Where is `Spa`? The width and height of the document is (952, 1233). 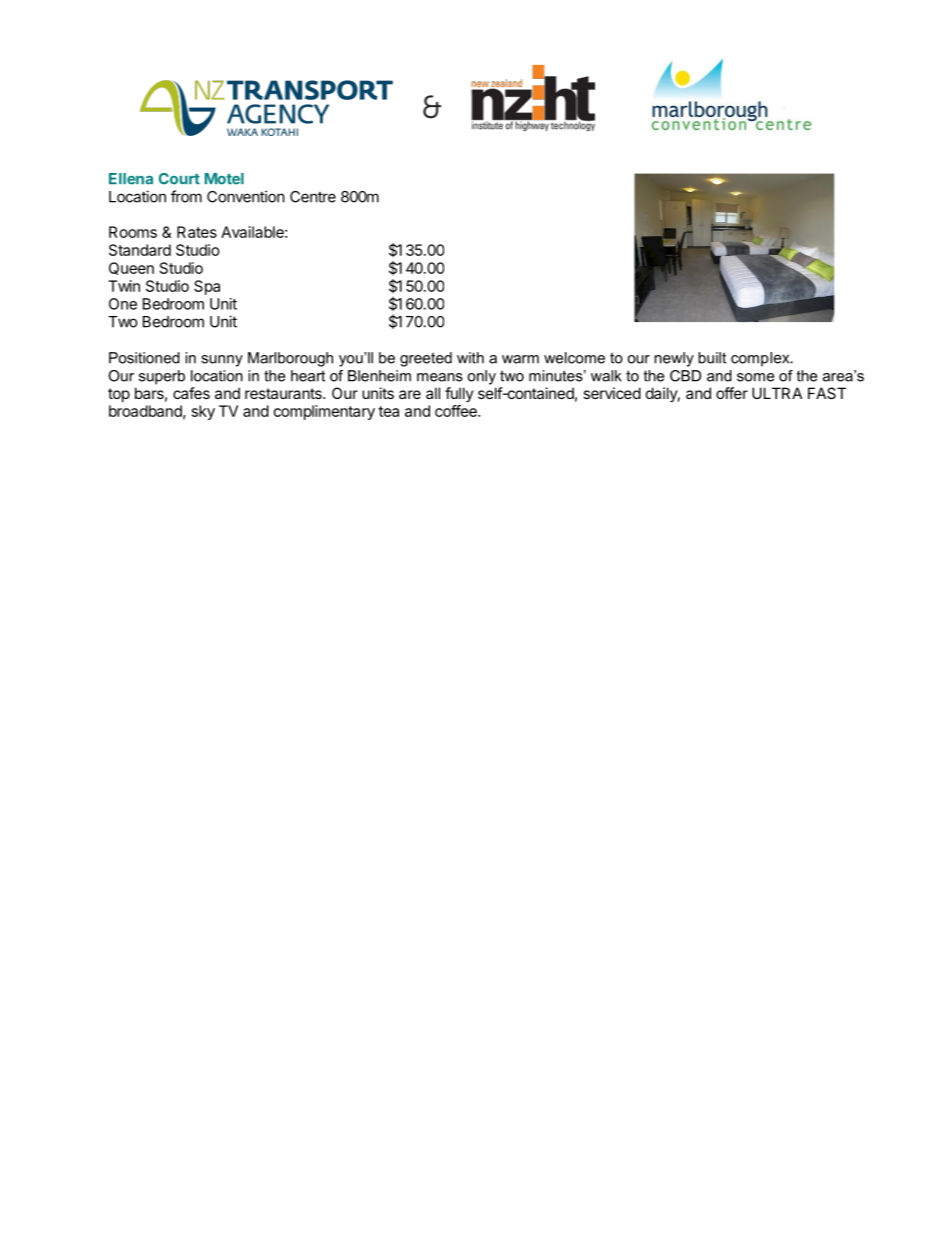
Spa is located at coordinates (207, 287).
